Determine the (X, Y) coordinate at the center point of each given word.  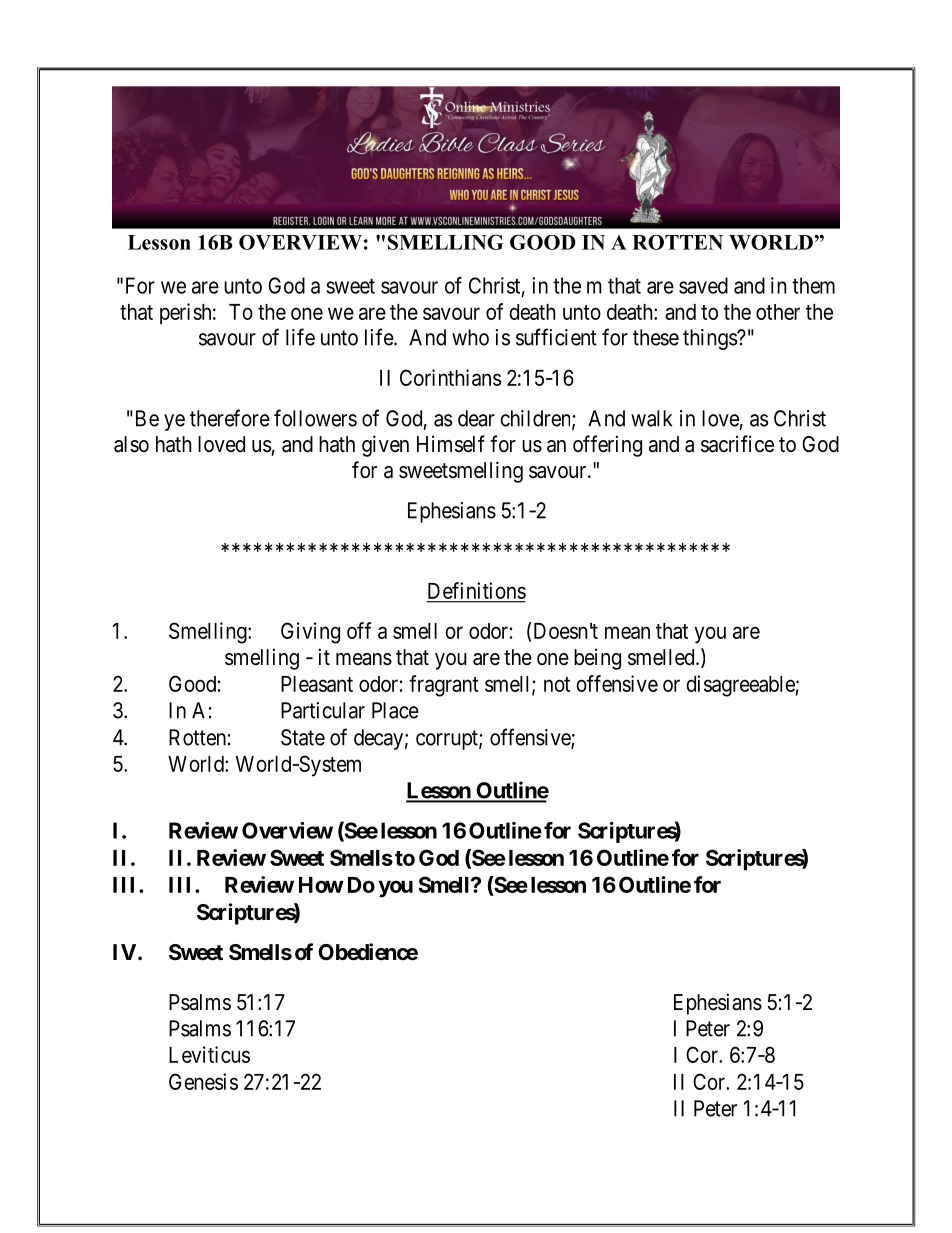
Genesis (203, 1081)
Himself (451, 444)
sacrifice (737, 444)
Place (395, 710)
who (470, 337)
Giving (310, 633)
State (303, 737)
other (778, 312)
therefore (230, 418)
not (557, 684)
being (597, 659)
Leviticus (209, 1054)
